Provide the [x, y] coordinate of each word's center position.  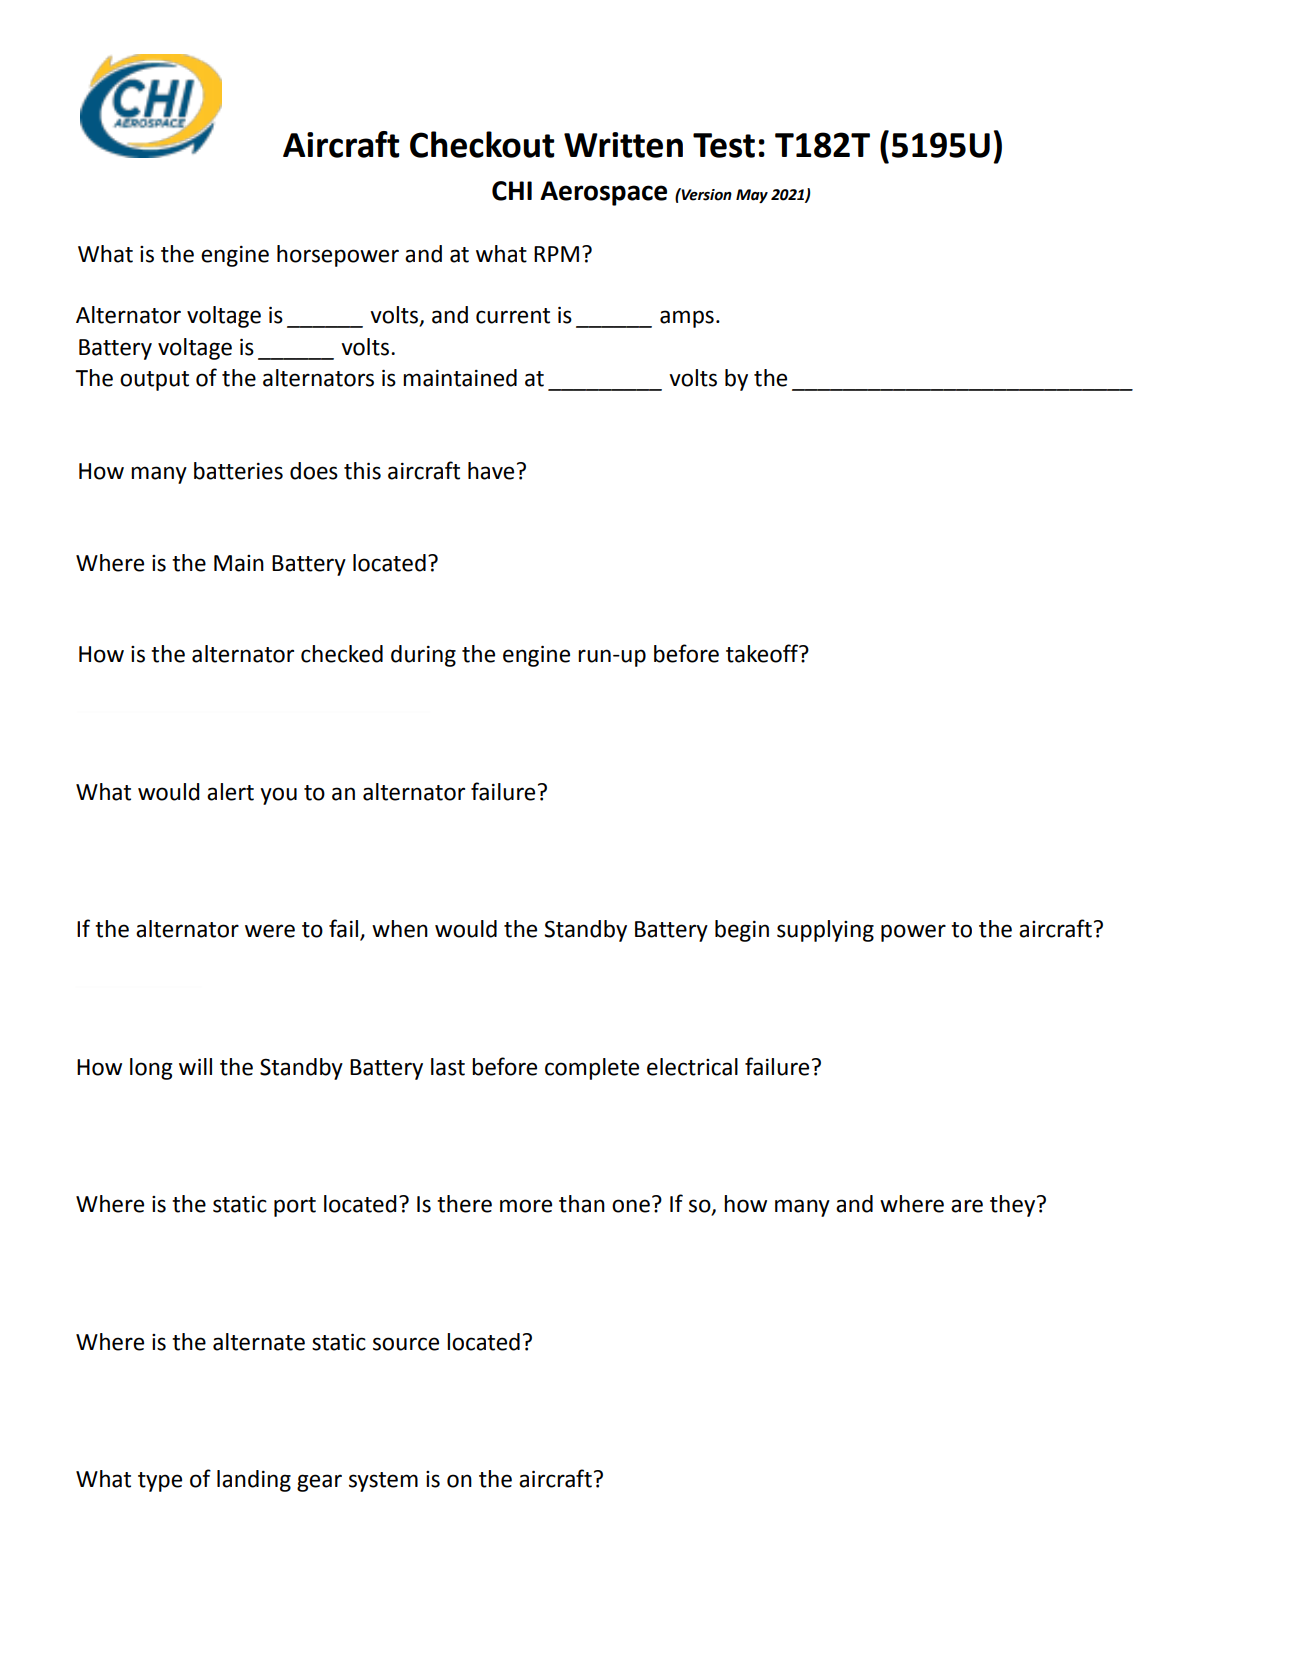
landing [254, 1481]
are [967, 1206]
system [383, 1482]
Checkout [482, 144]
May [752, 196]
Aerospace [603, 193]
